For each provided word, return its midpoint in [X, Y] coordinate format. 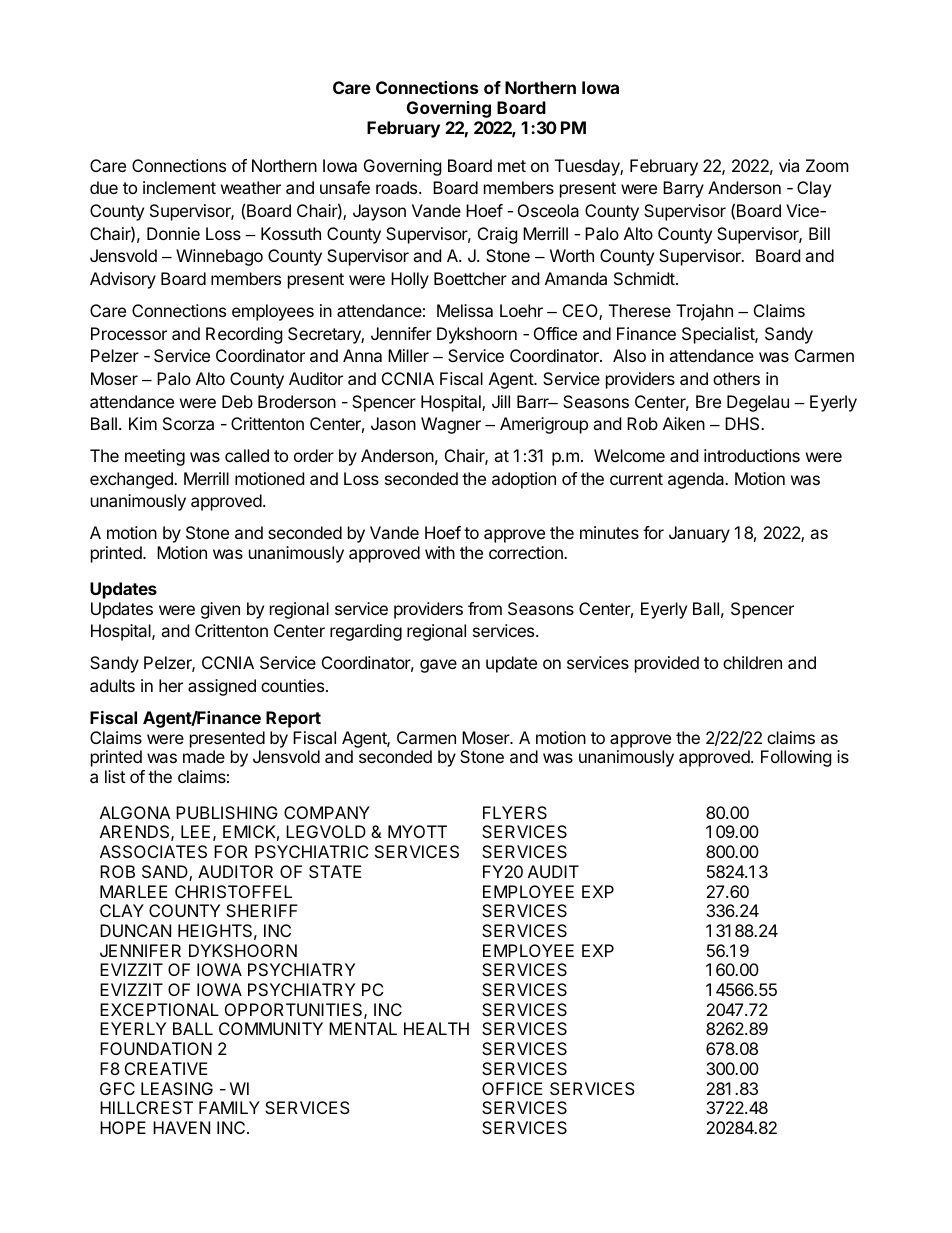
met [512, 166]
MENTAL [363, 1028]
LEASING [177, 1088]
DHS [743, 423]
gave [438, 666]
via [789, 165]
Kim [143, 423]
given [220, 610]
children [752, 662]
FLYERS [515, 812]
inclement [179, 187]
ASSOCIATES [153, 851]
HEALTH [436, 1028]
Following [796, 758]
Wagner [451, 425]
